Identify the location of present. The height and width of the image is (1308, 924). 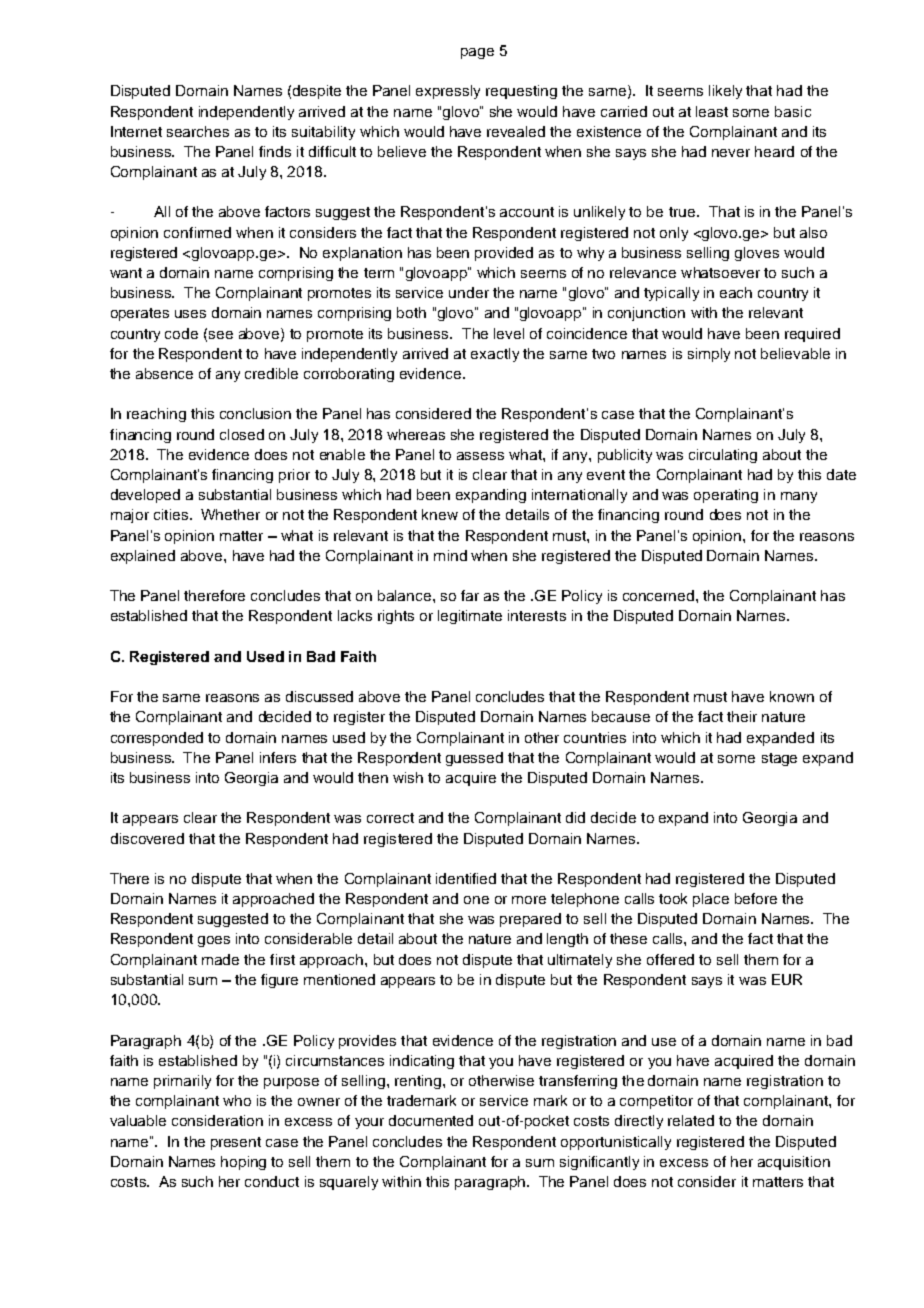
(236, 1143).
